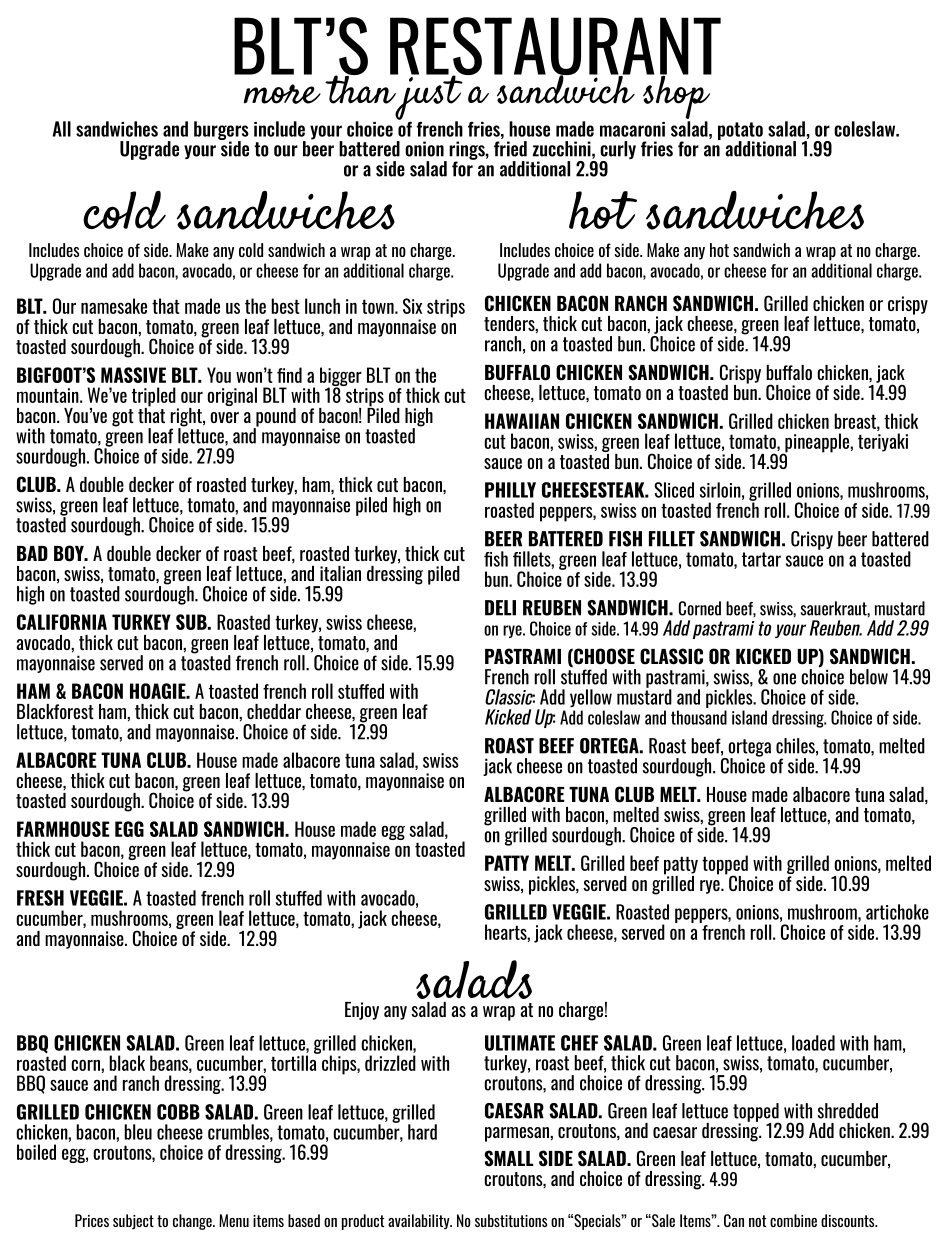 This screenshot has width=952, height=1233. What do you see at coordinates (361, 88) in the screenshot?
I see `than` at bounding box center [361, 88].
